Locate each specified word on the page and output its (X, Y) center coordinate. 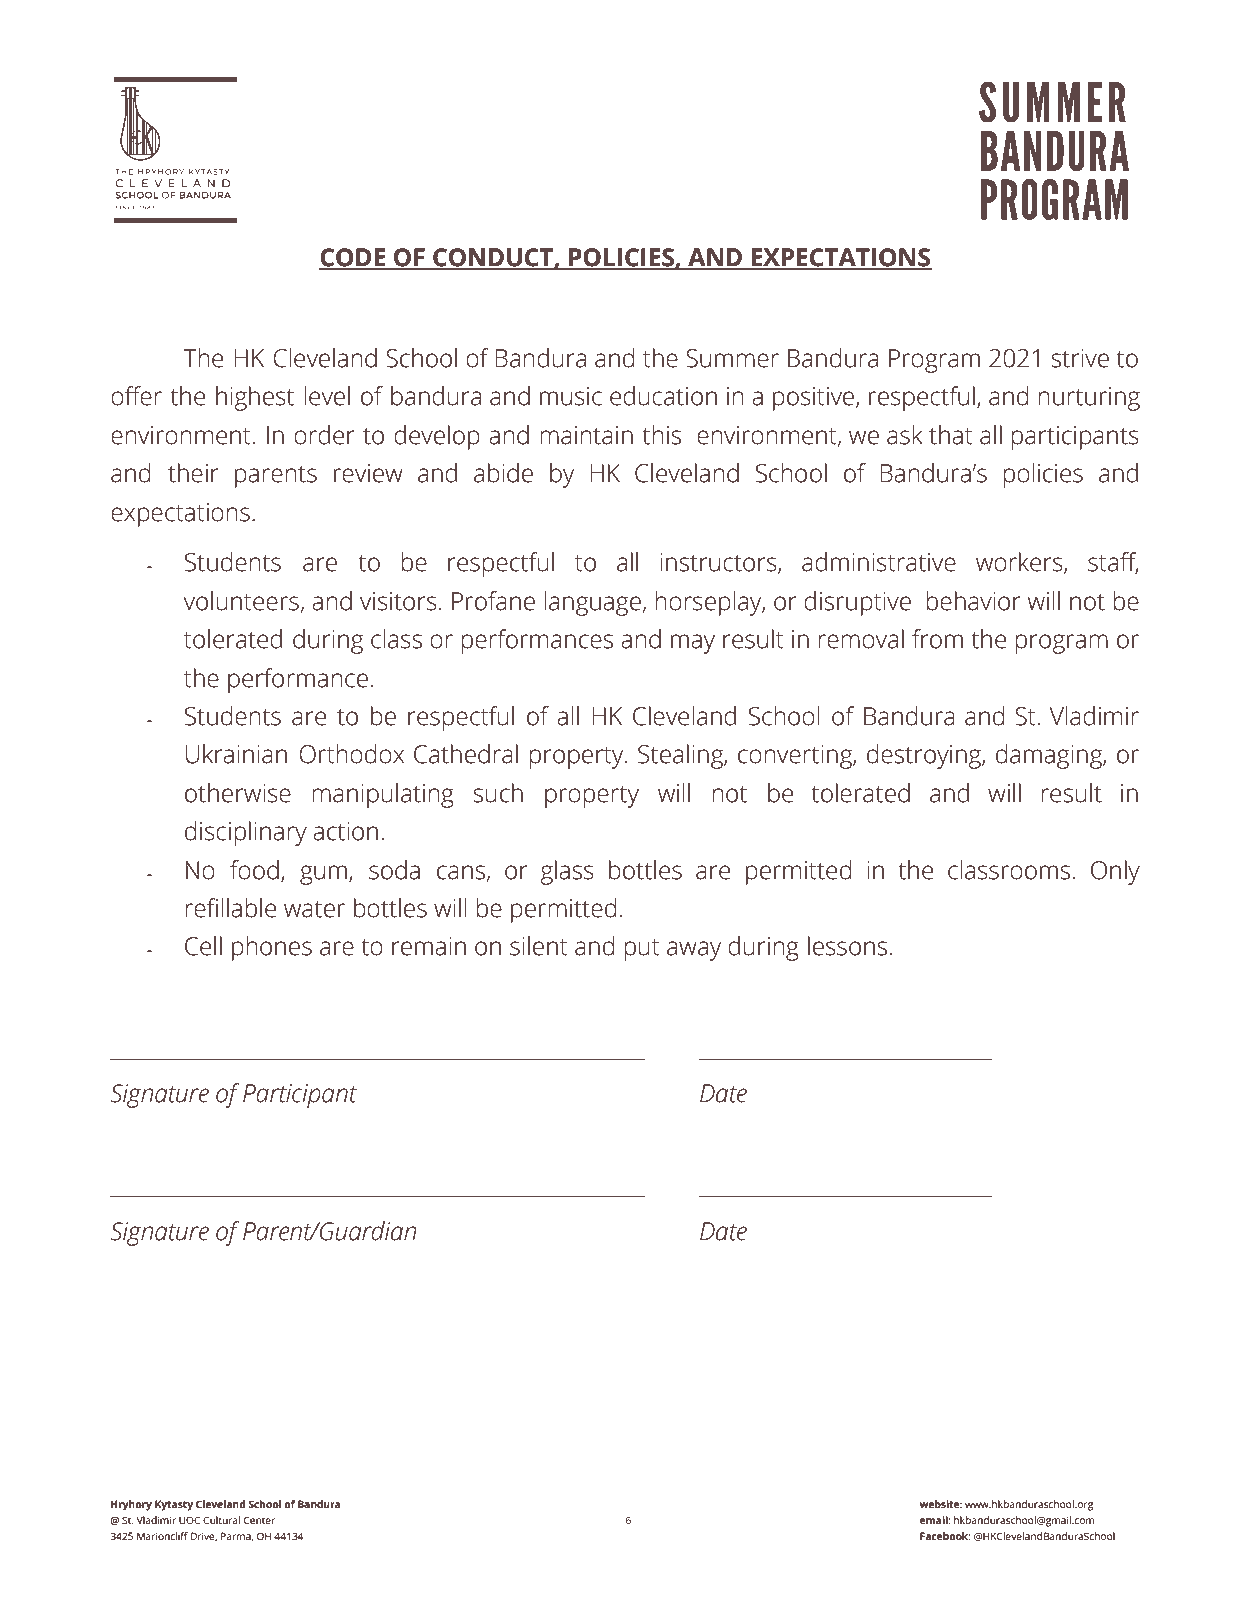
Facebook (945, 1536)
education (663, 396)
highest (255, 398)
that (951, 435)
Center (259, 1520)
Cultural (221, 1520)
